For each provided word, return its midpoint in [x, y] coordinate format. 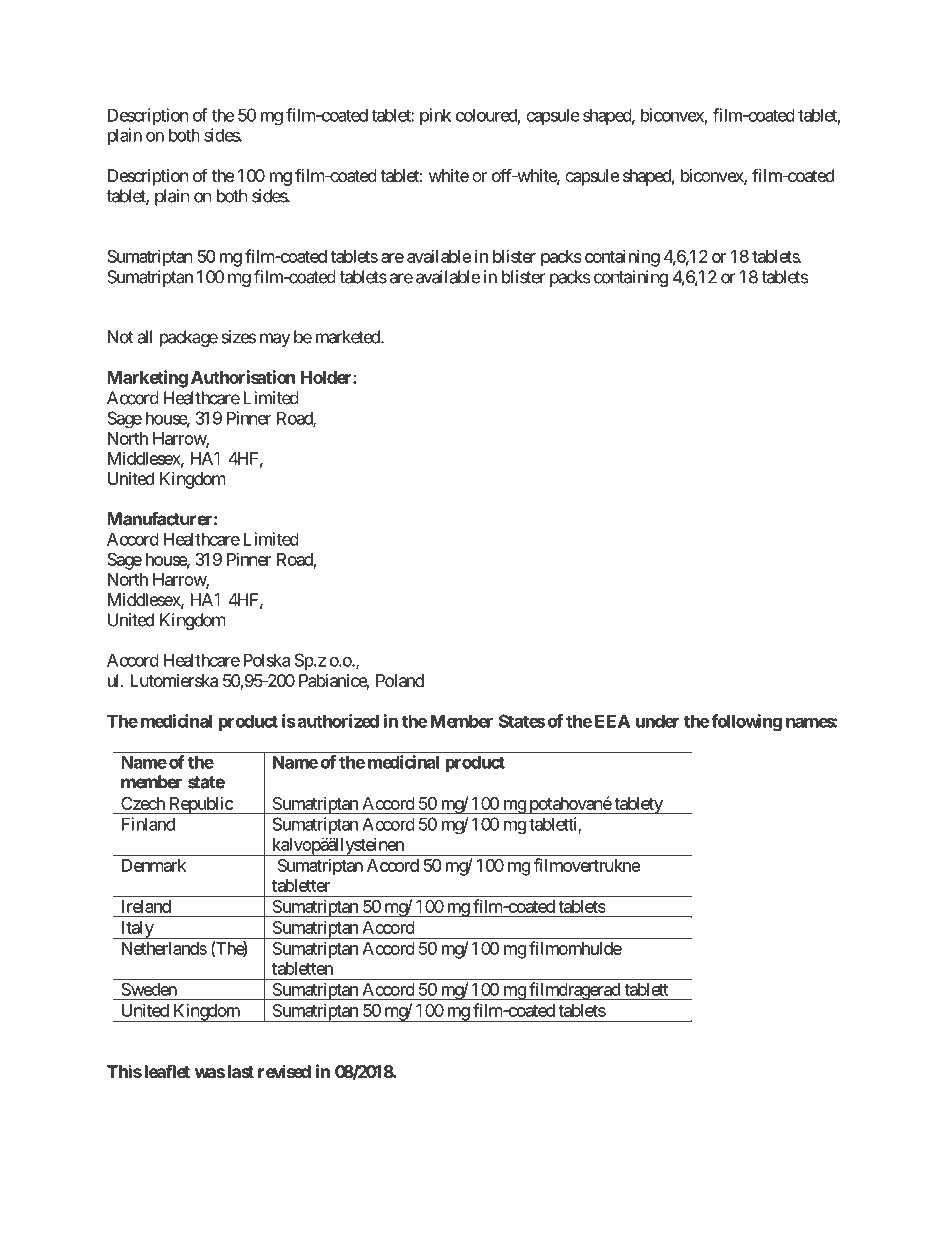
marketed [349, 337]
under [657, 721]
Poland [400, 680]
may [275, 340]
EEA [612, 721]
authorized [337, 721]
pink [435, 116]
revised [284, 1071]
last [241, 1071]
